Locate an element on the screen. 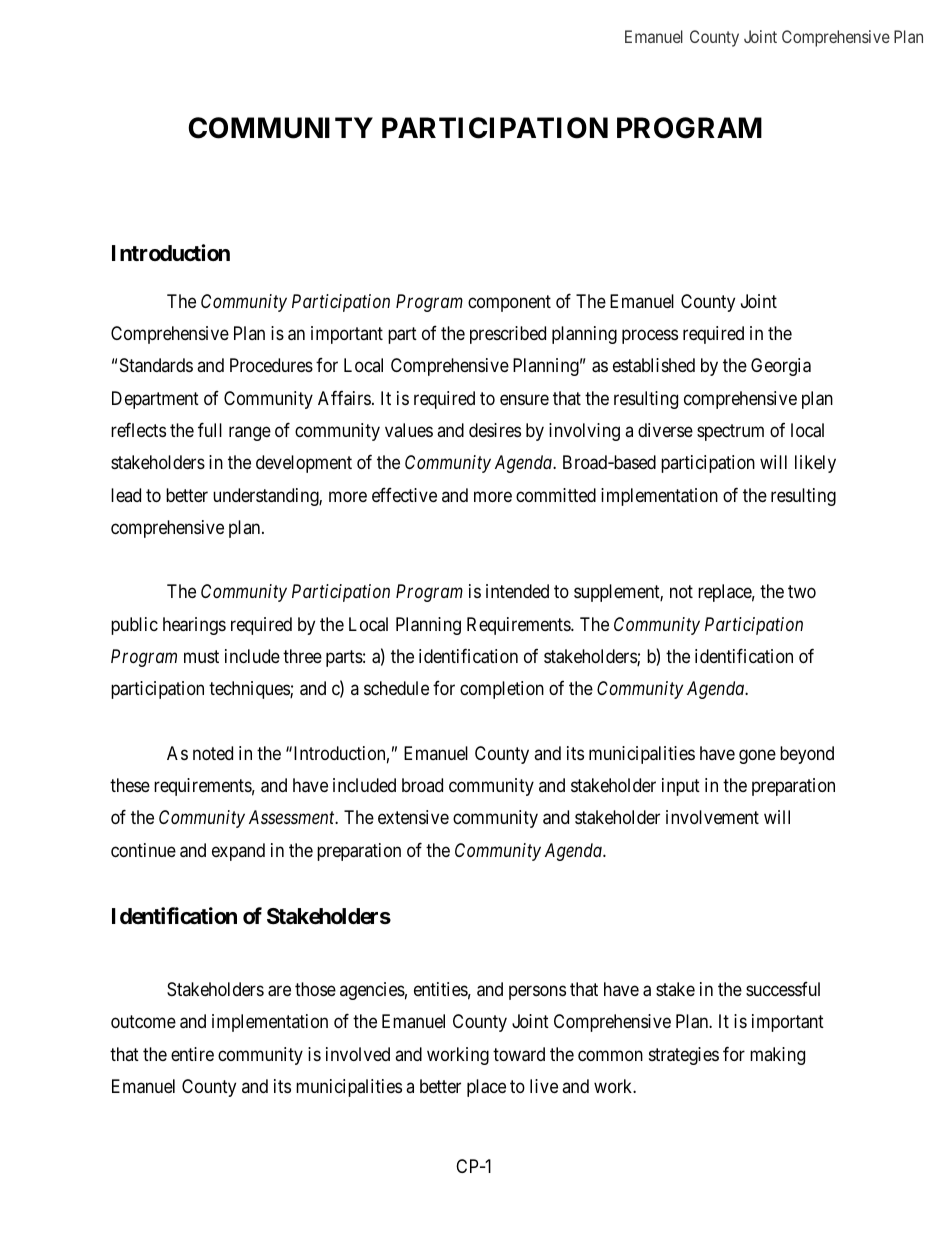 The width and height of the screenshot is (952, 1233). extensive is located at coordinates (413, 817).
